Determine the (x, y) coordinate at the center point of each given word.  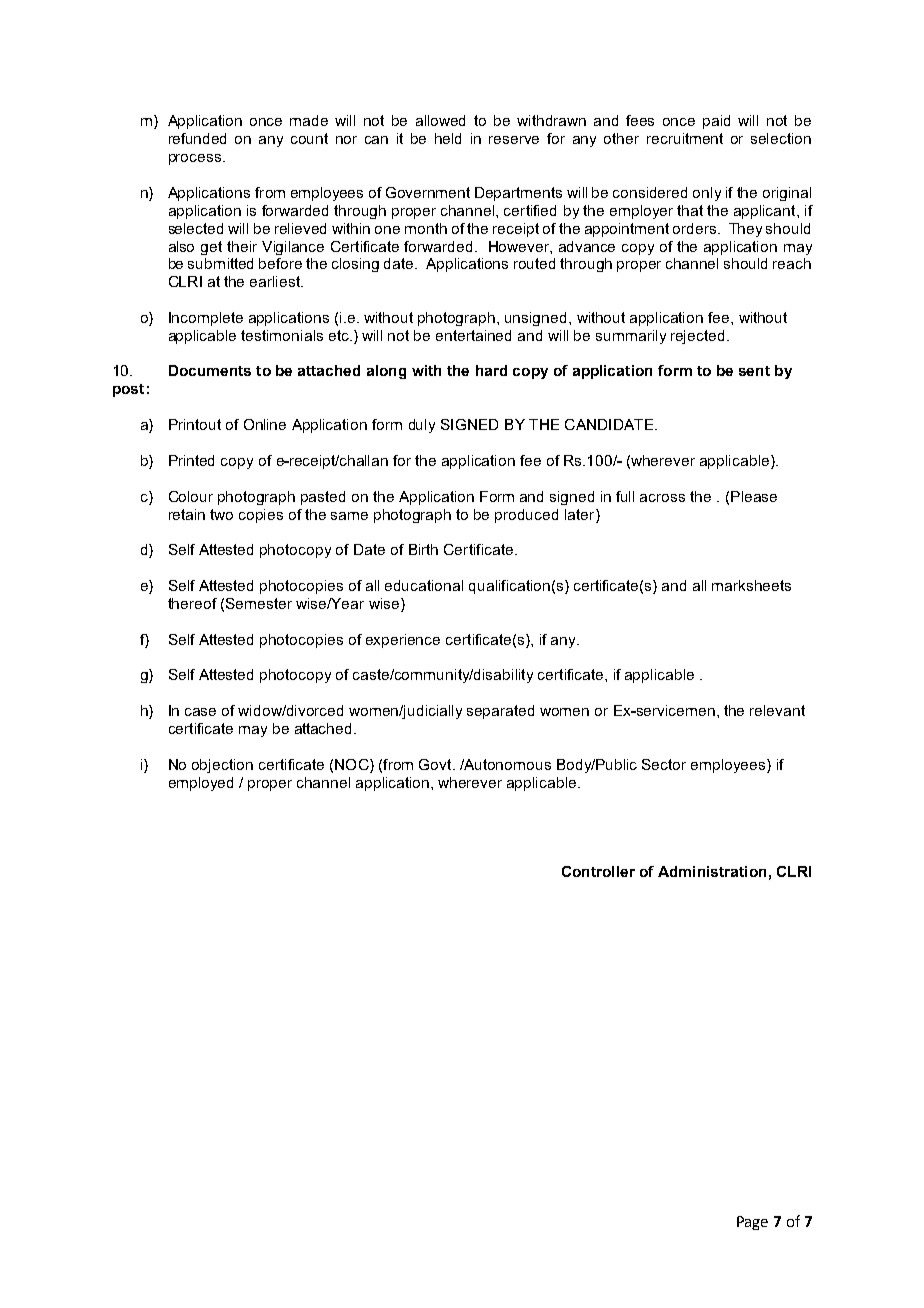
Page (752, 1223)
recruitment (685, 138)
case (200, 712)
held (448, 138)
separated (500, 712)
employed (201, 784)
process (196, 159)
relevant (777, 710)
